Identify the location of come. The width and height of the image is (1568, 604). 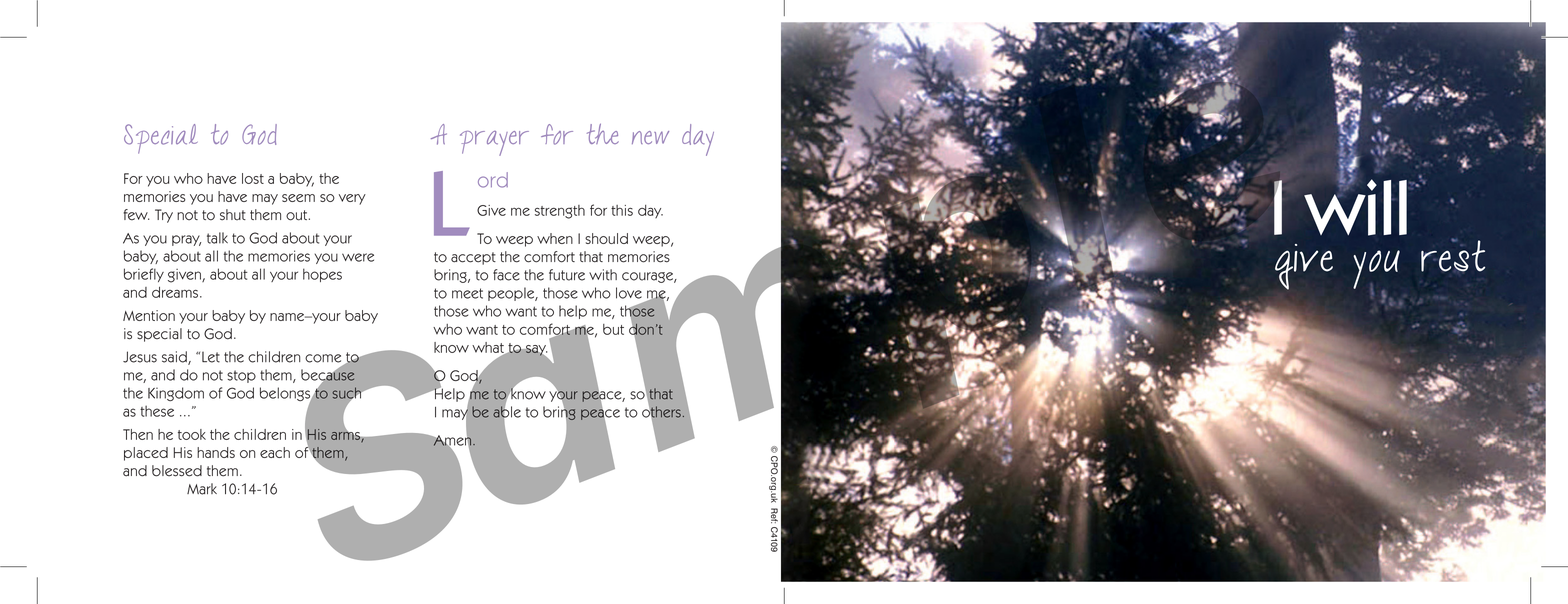
(323, 358).
